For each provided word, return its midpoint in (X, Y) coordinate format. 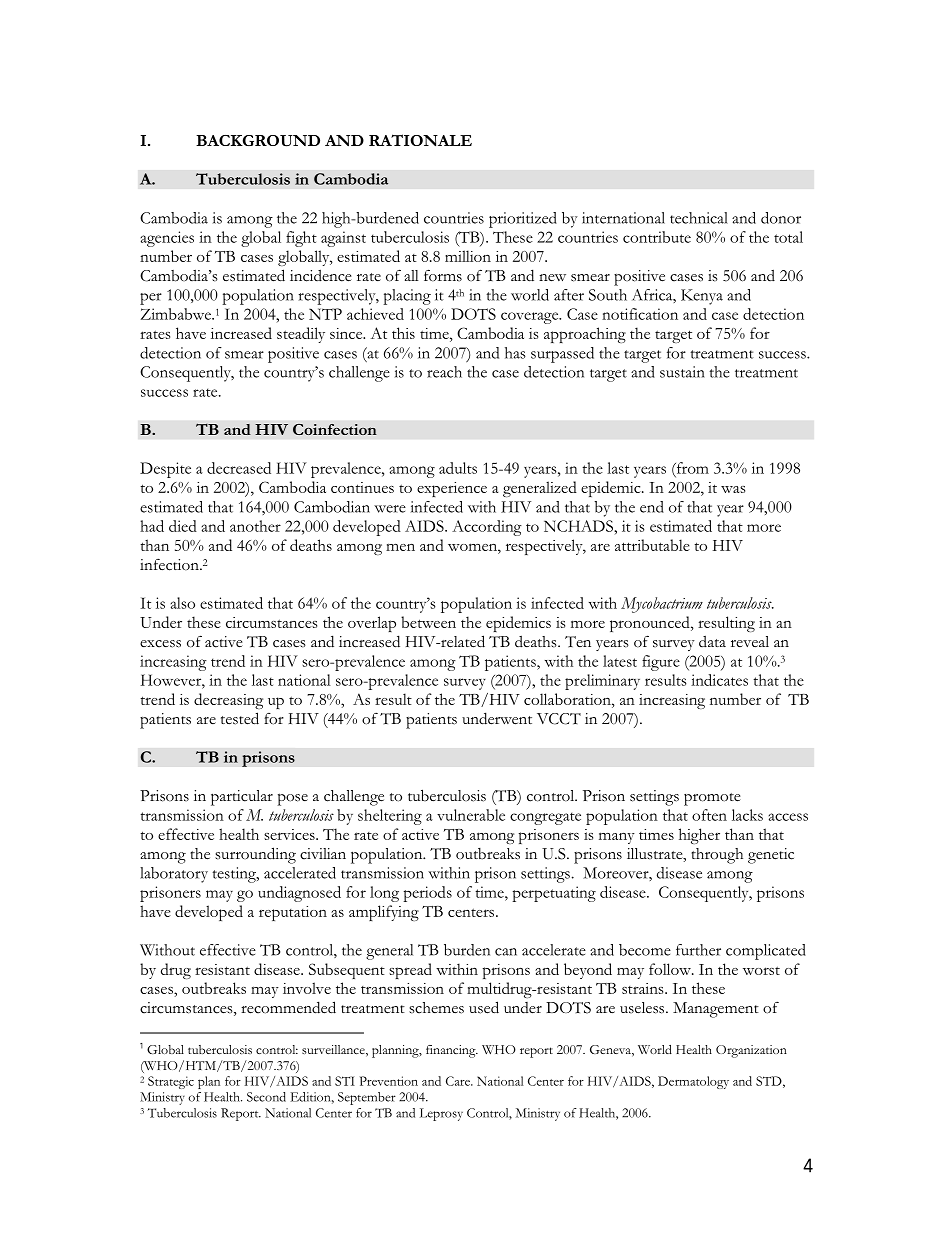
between (428, 622)
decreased (239, 468)
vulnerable (471, 815)
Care (459, 1081)
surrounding (255, 855)
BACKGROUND (258, 141)
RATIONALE (420, 140)
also (183, 603)
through (717, 856)
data (712, 641)
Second (266, 1097)
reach (444, 372)
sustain (682, 372)
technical (699, 218)
